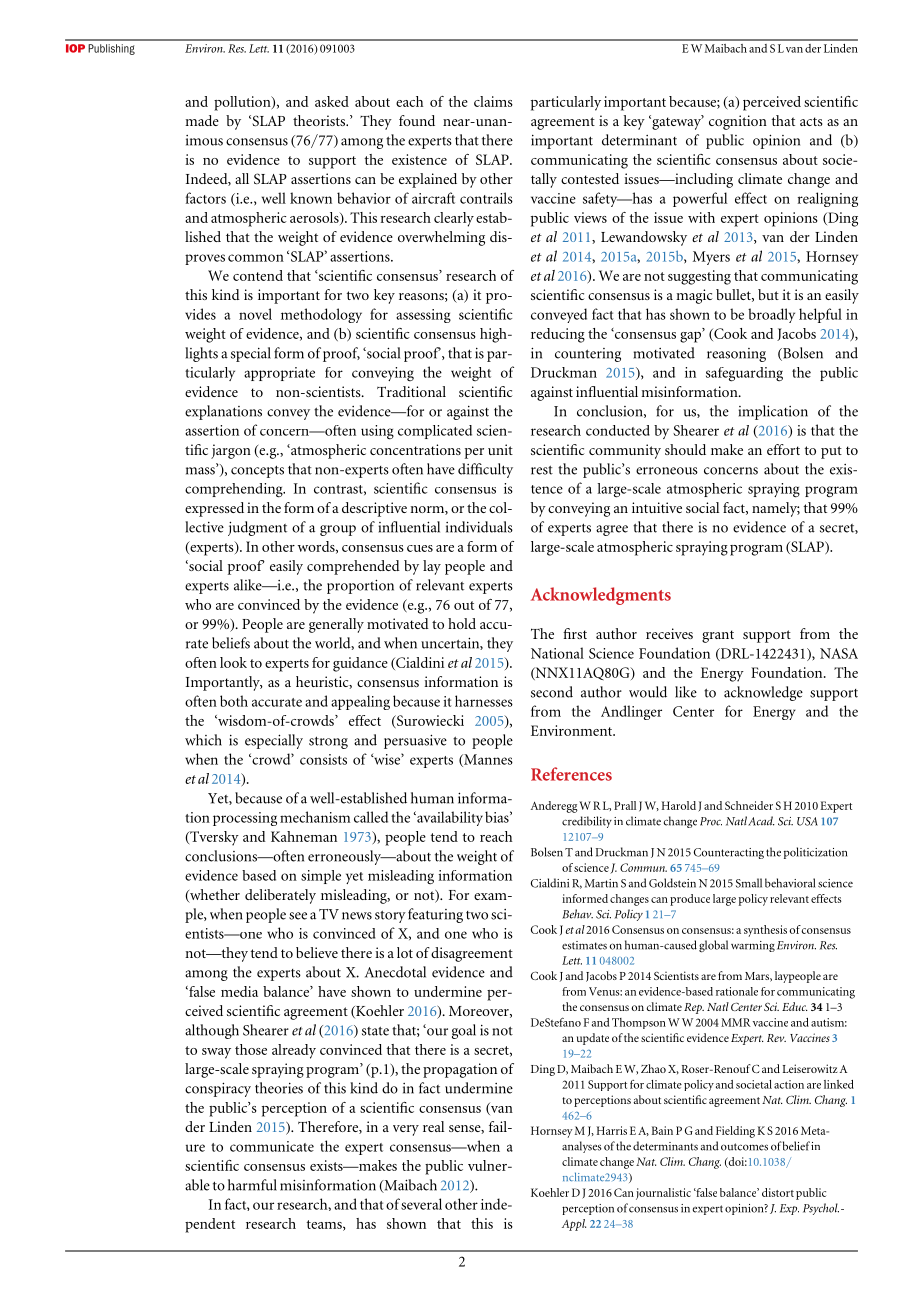  I want to click on Schneider, so click(749, 805).
